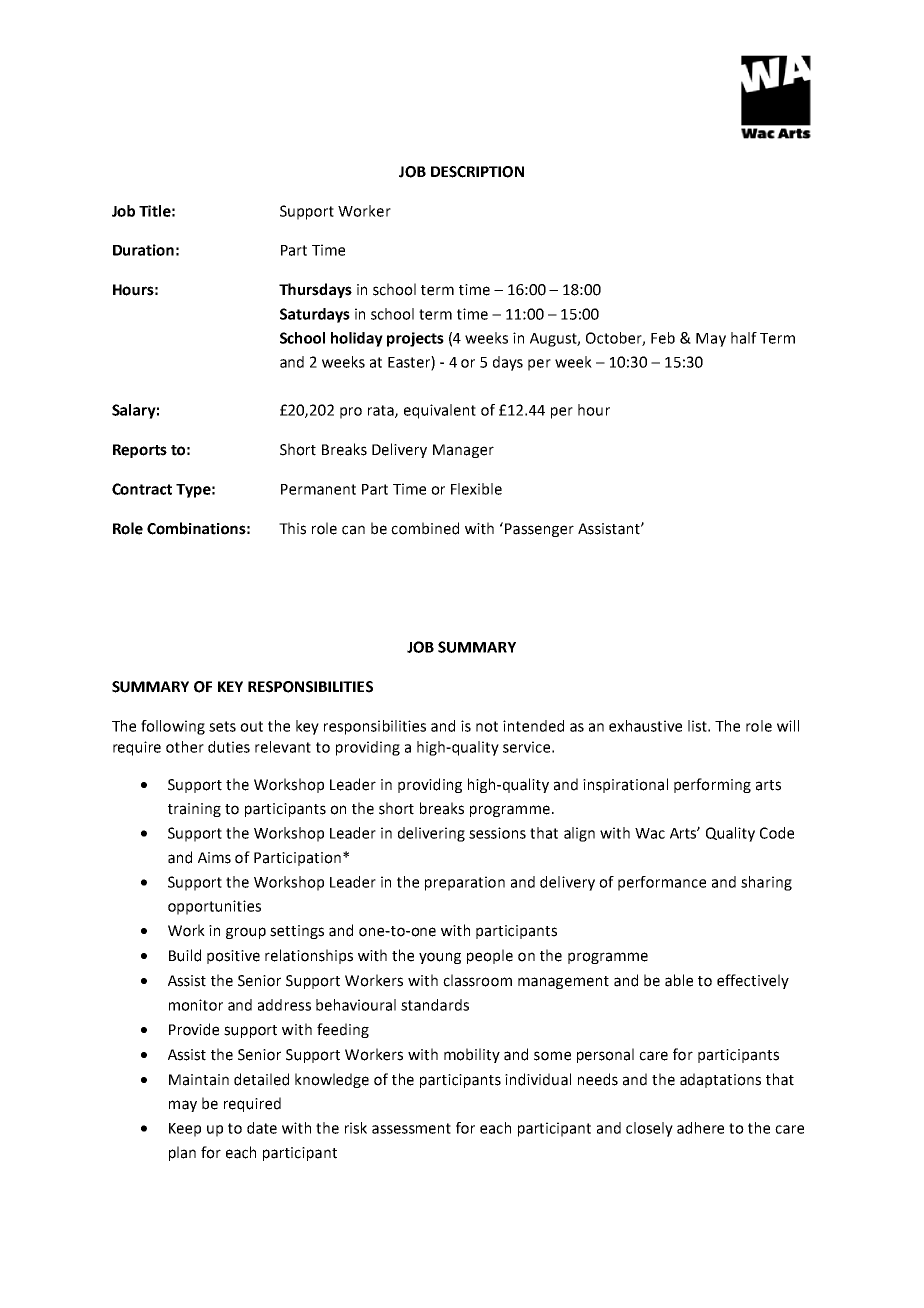 The width and height of the screenshot is (924, 1308). What do you see at coordinates (233, 957) in the screenshot?
I see `positive` at bounding box center [233, 957].
